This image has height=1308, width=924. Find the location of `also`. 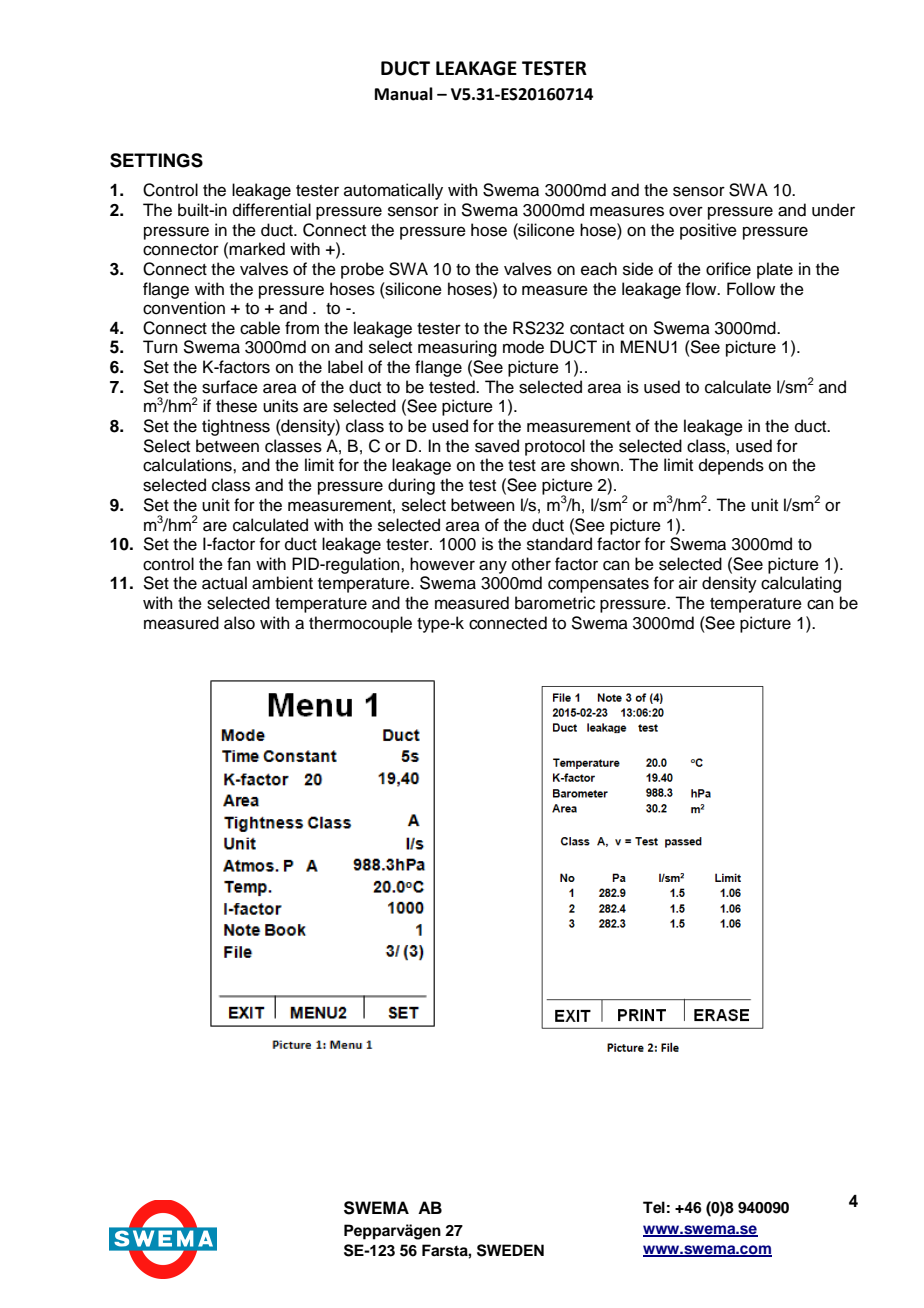

also is located at coordinates (239, 623).
